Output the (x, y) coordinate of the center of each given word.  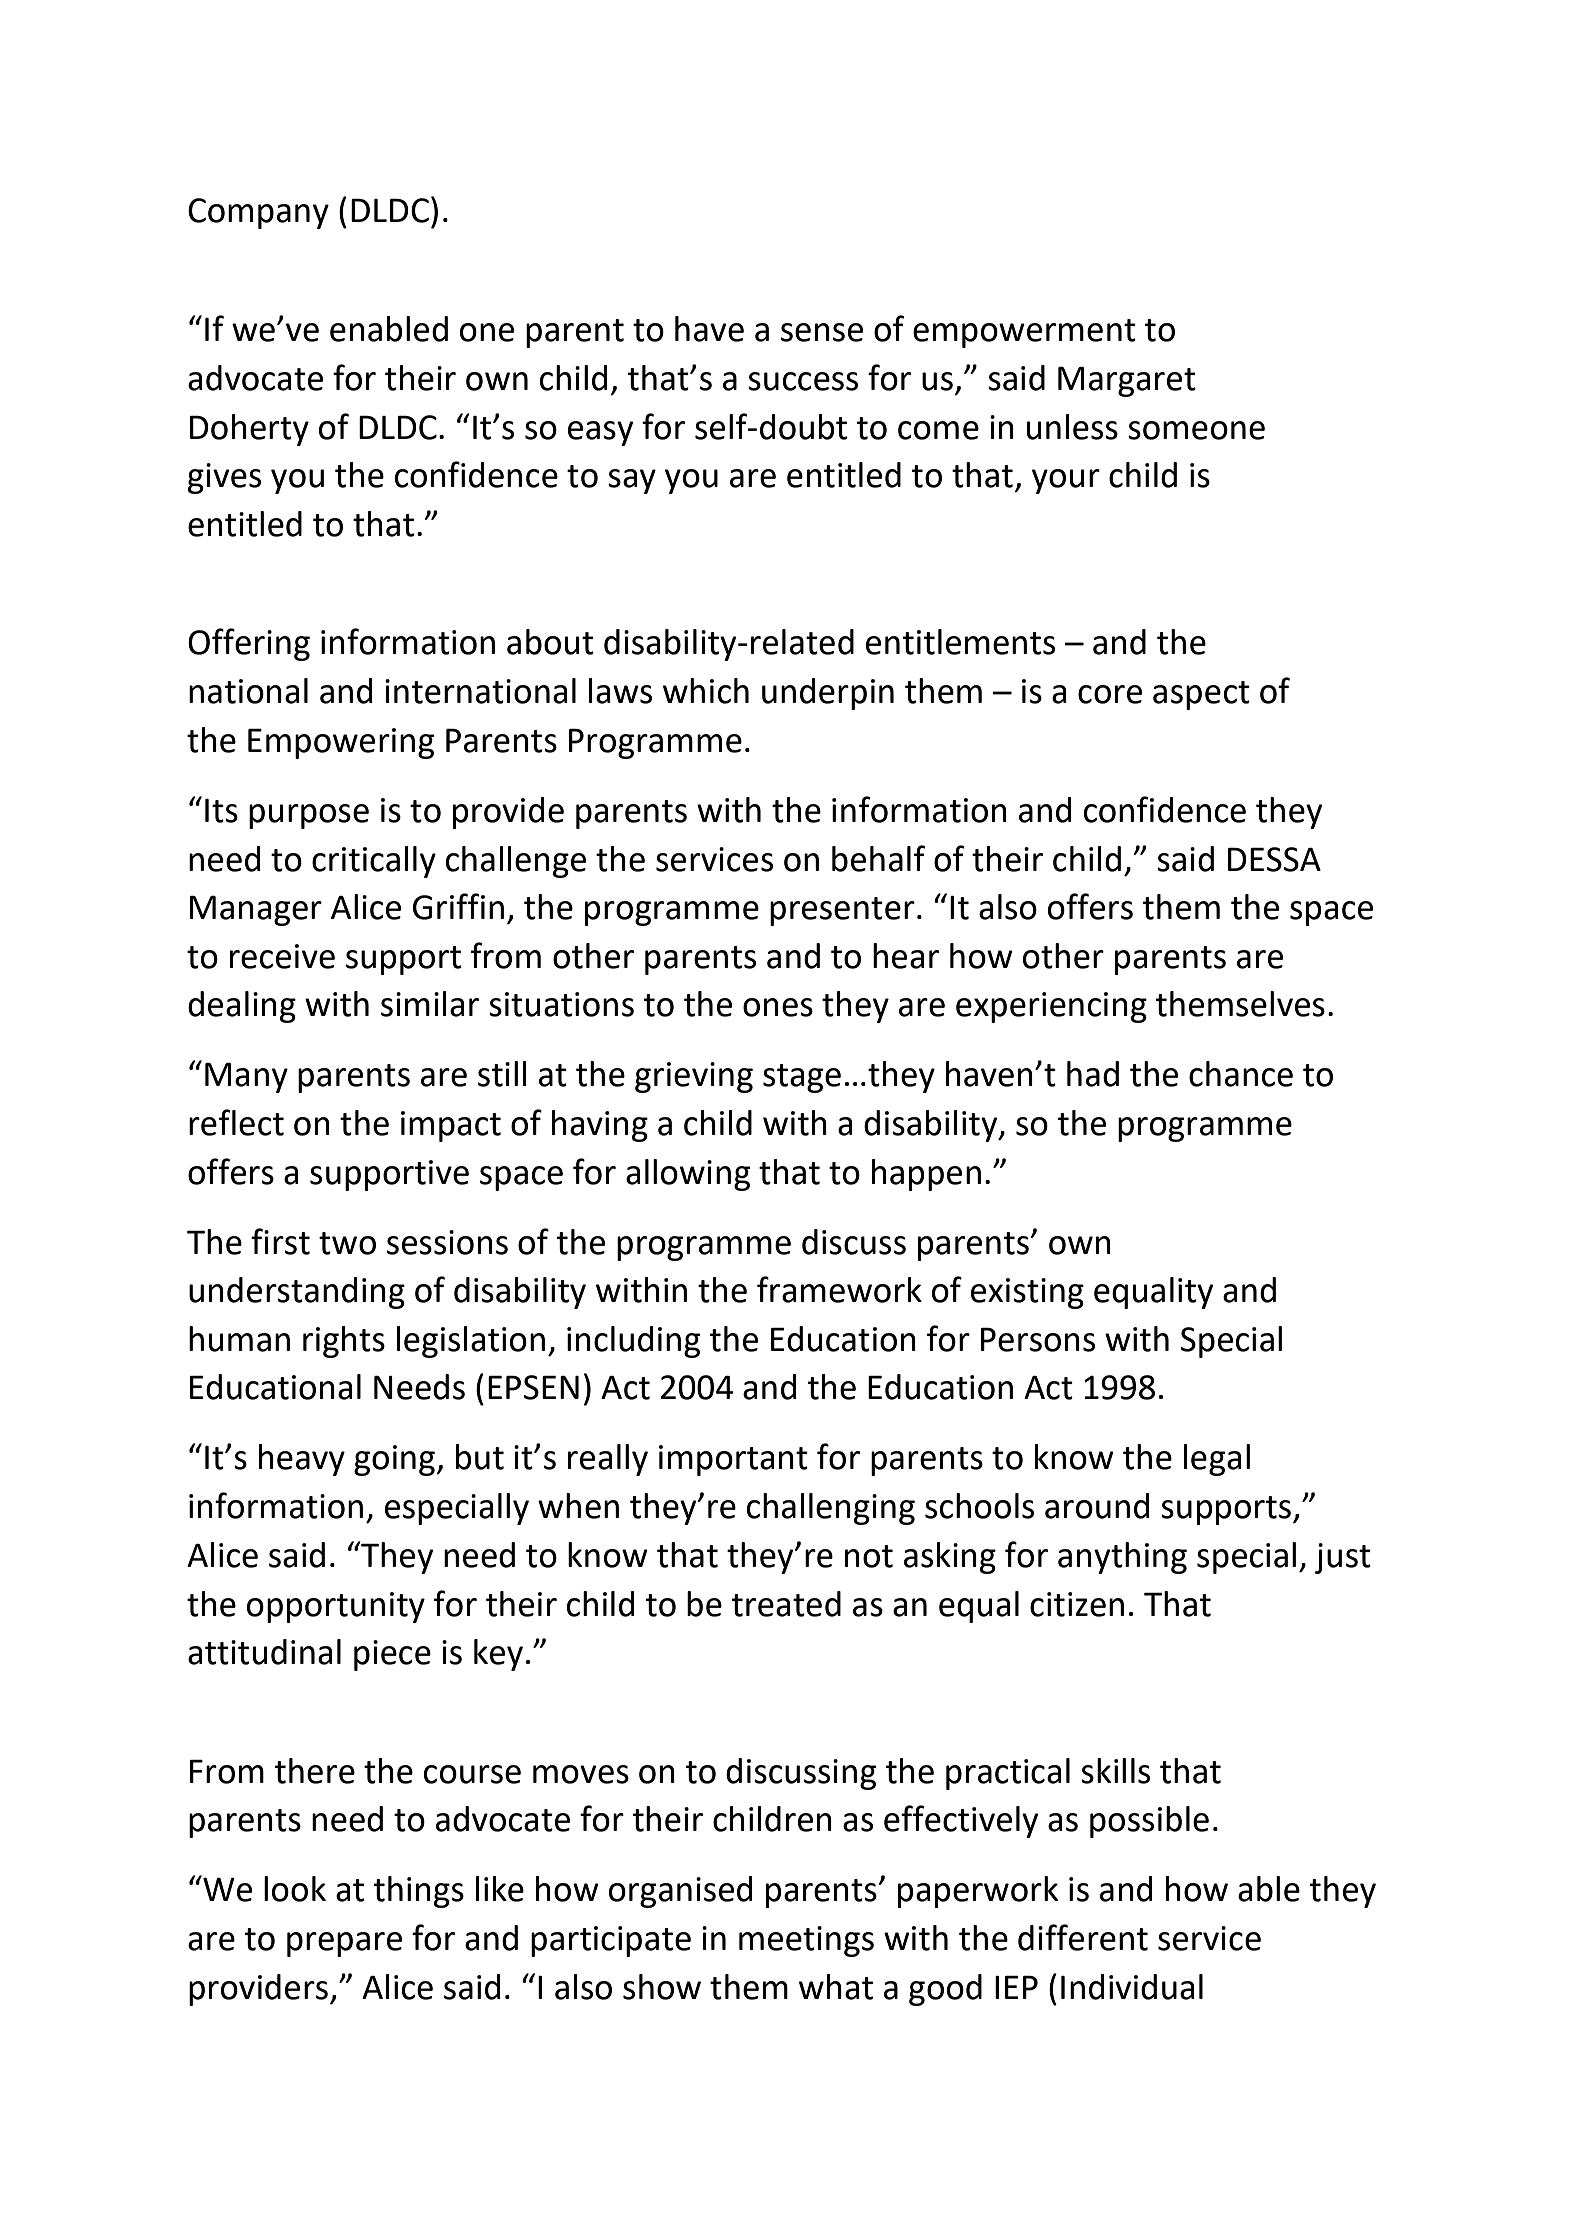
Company (258, 213)
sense (822, 332)
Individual (1132, 1987)
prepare (344, 1944)
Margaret (1127, 381)
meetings (806, 1941)
